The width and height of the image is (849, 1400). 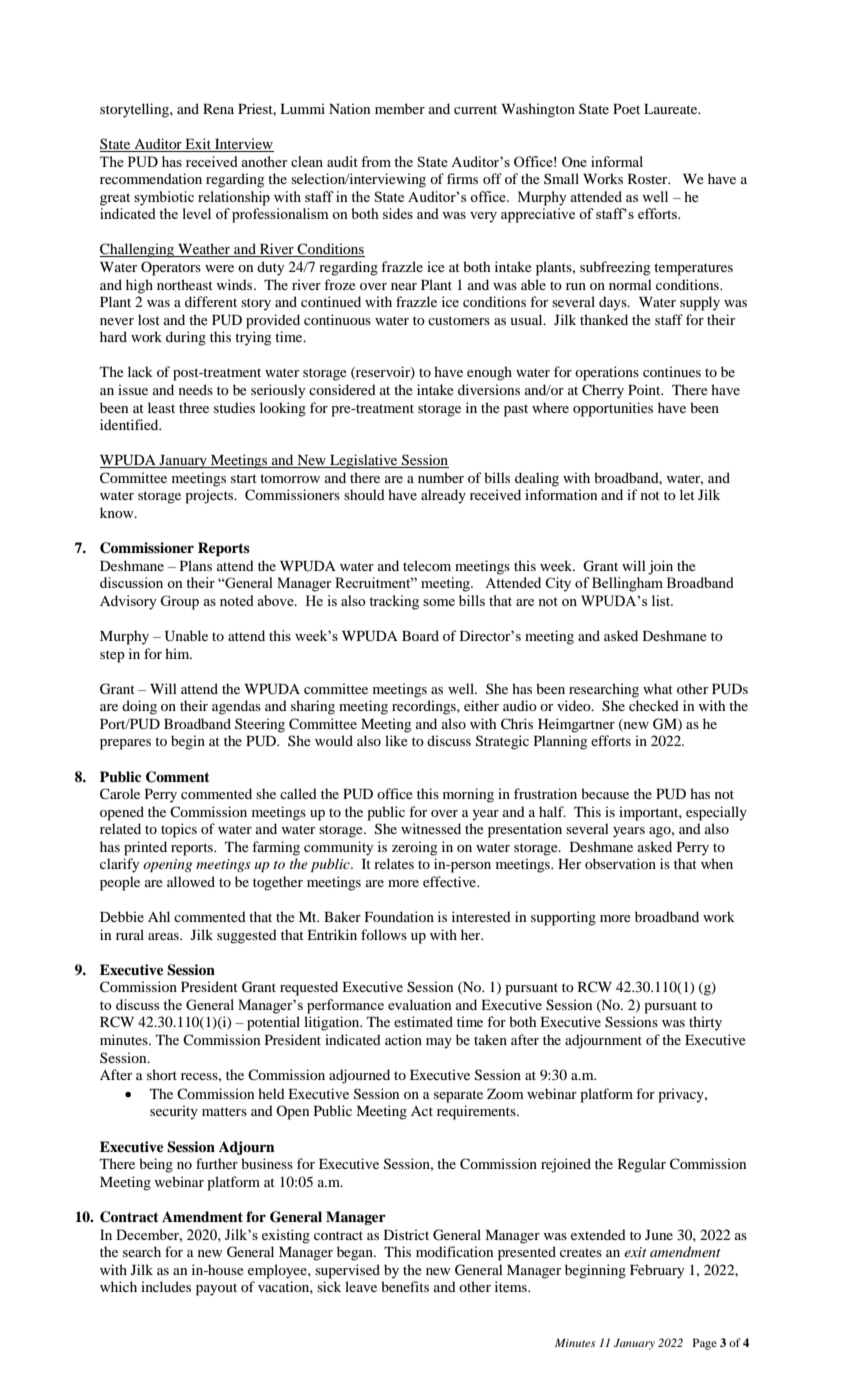 I want to click on checked, so click(x=654, y=705).
